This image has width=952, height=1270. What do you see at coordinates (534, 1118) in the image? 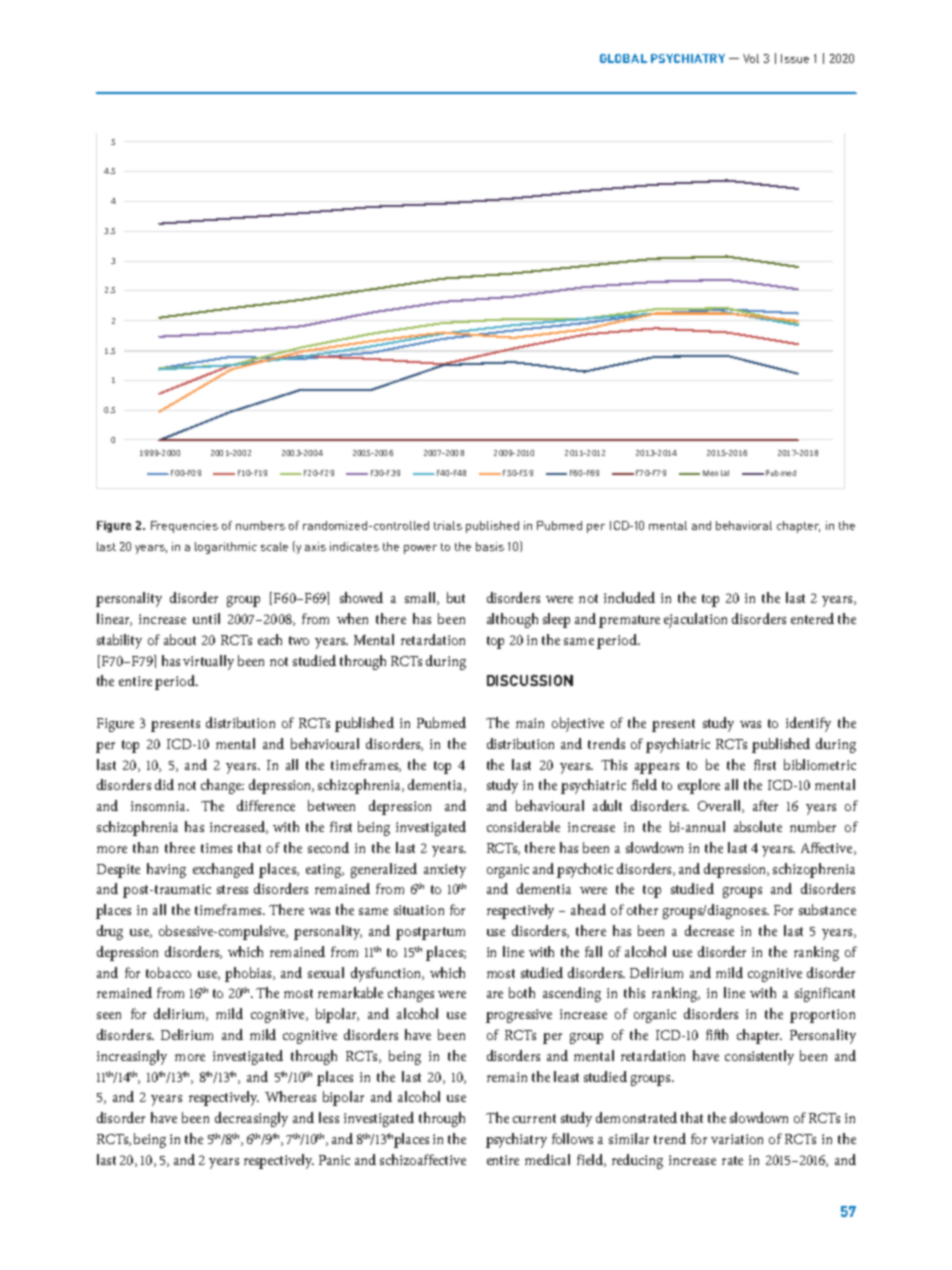
I see `current` at bounding box center [534, 1118].
